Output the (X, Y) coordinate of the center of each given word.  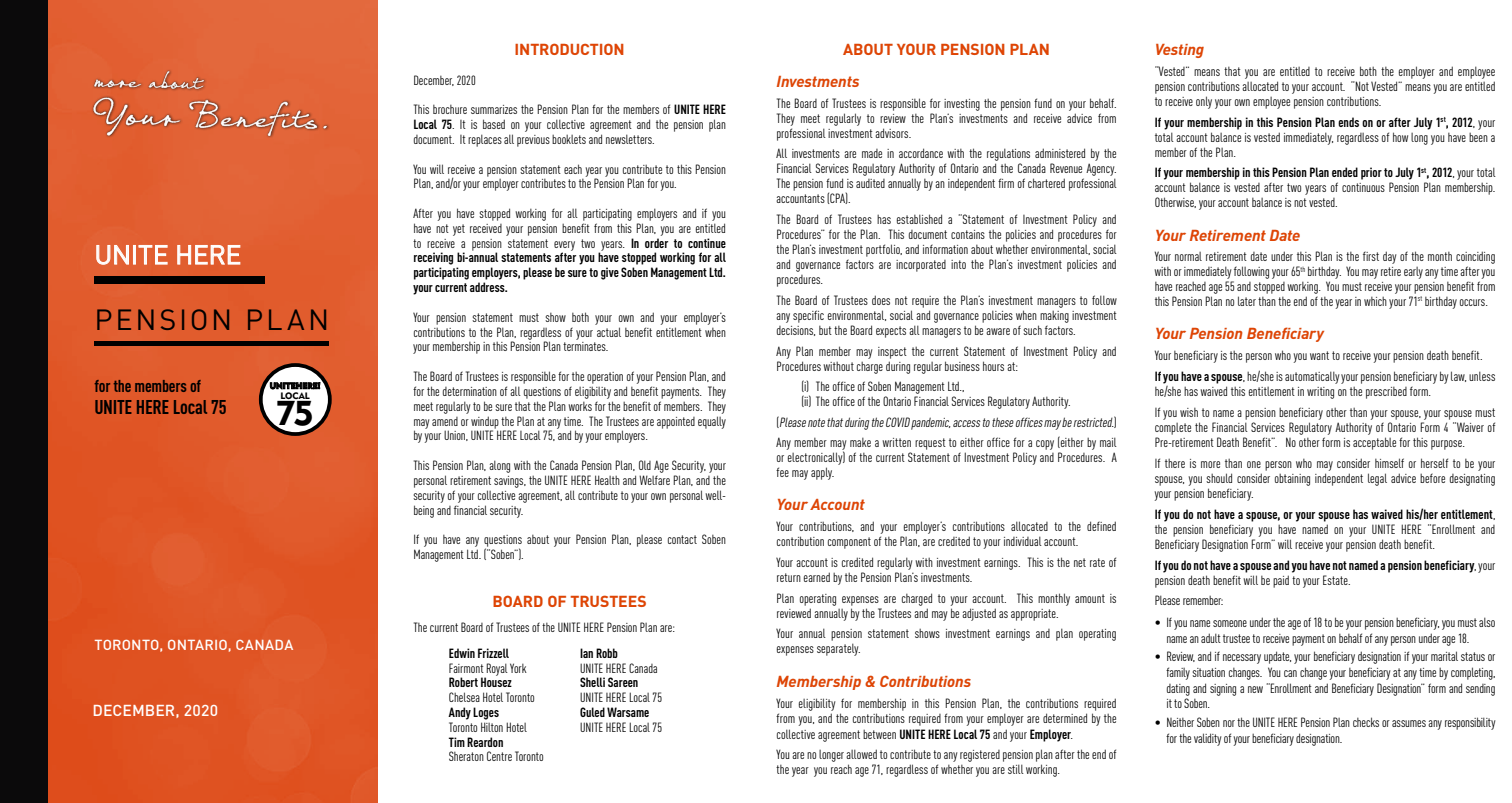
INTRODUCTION (569, 49)
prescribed (1386, 393)
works (580, 406)
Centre (499, 756)
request (930, 444)
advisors (893, 133)
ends (1348, 122)
